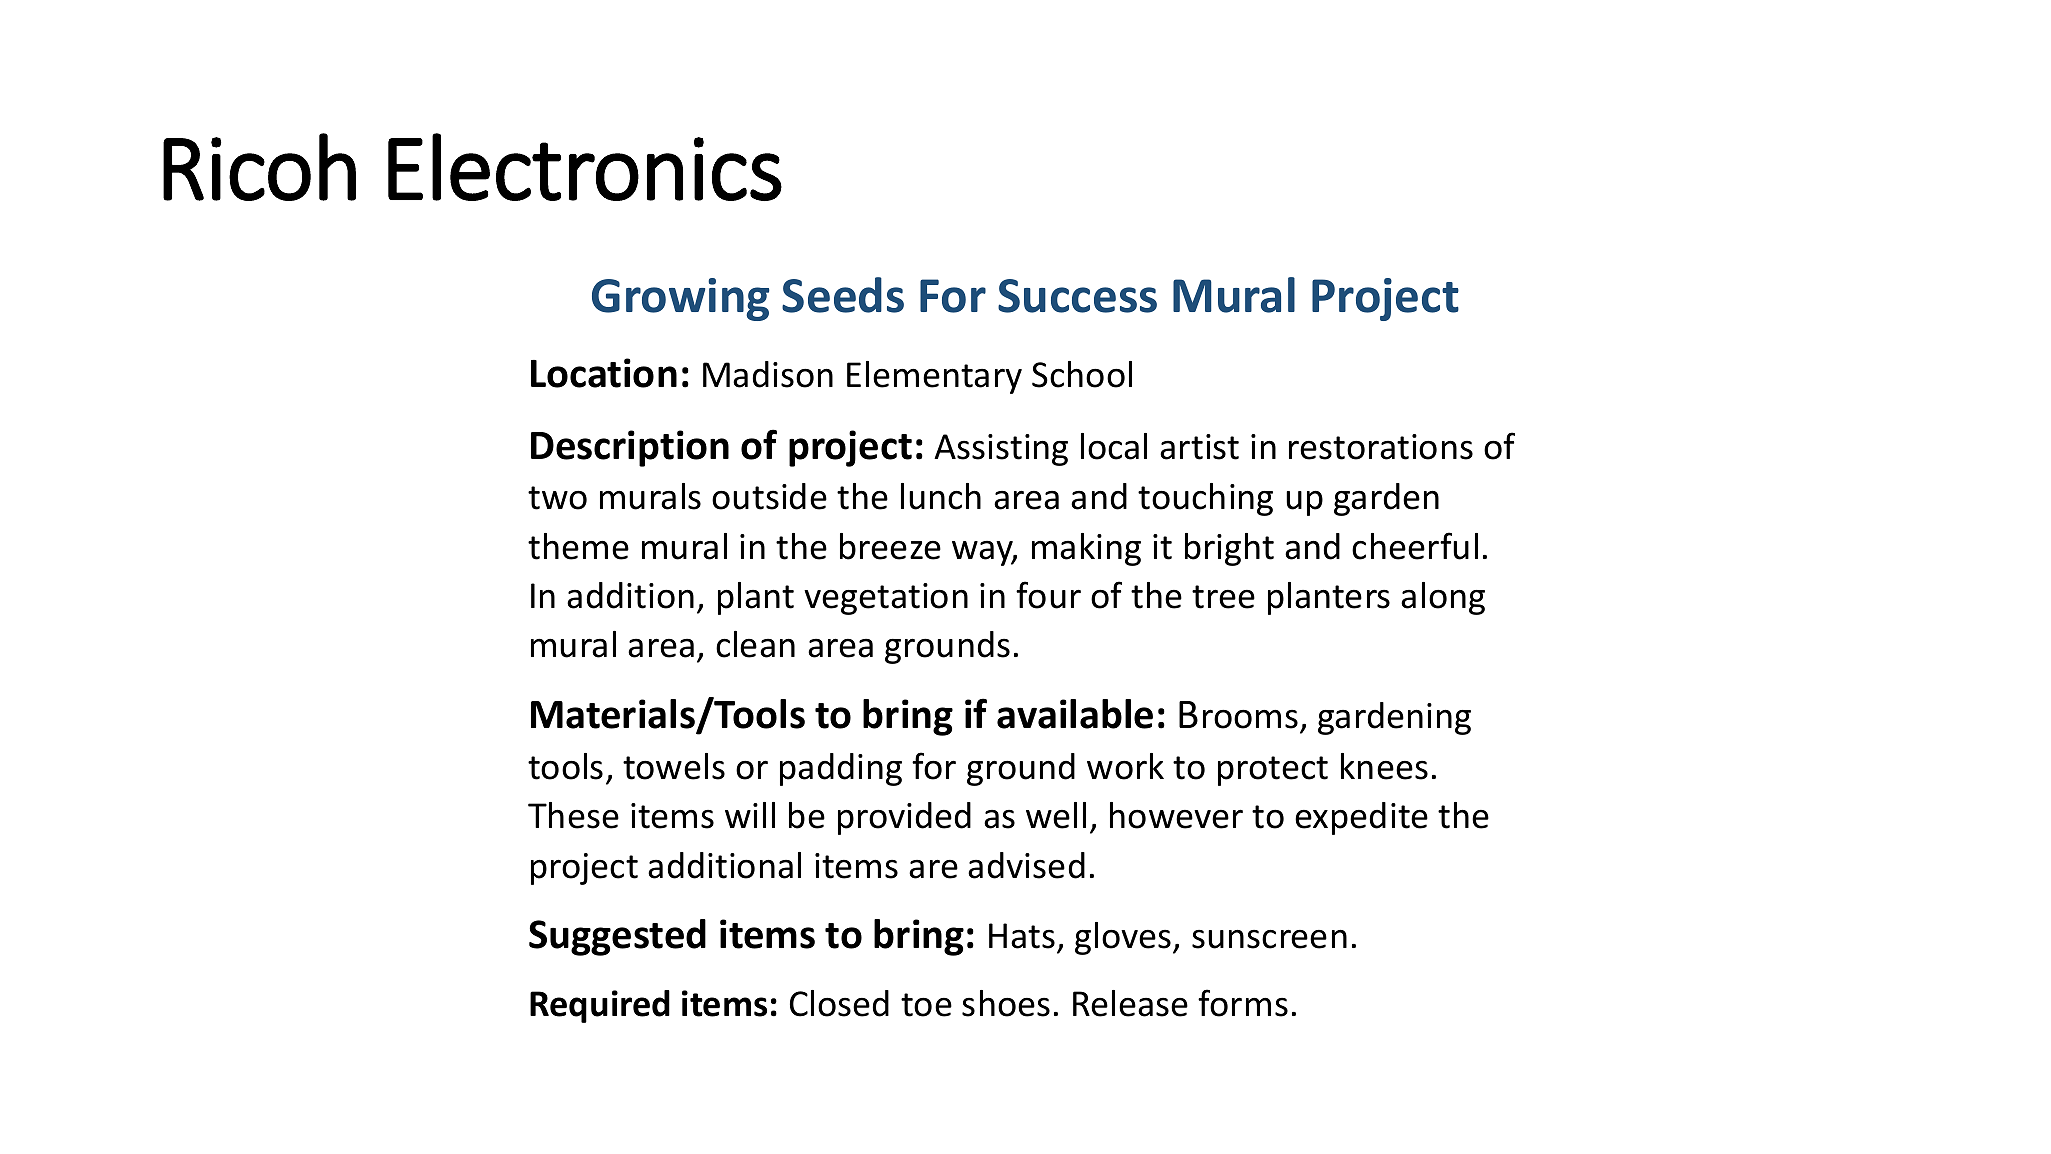  What do you see at coordinates (1077, 296) in the screenshot?
I see `Success` at bounding box center [1077, 296].
